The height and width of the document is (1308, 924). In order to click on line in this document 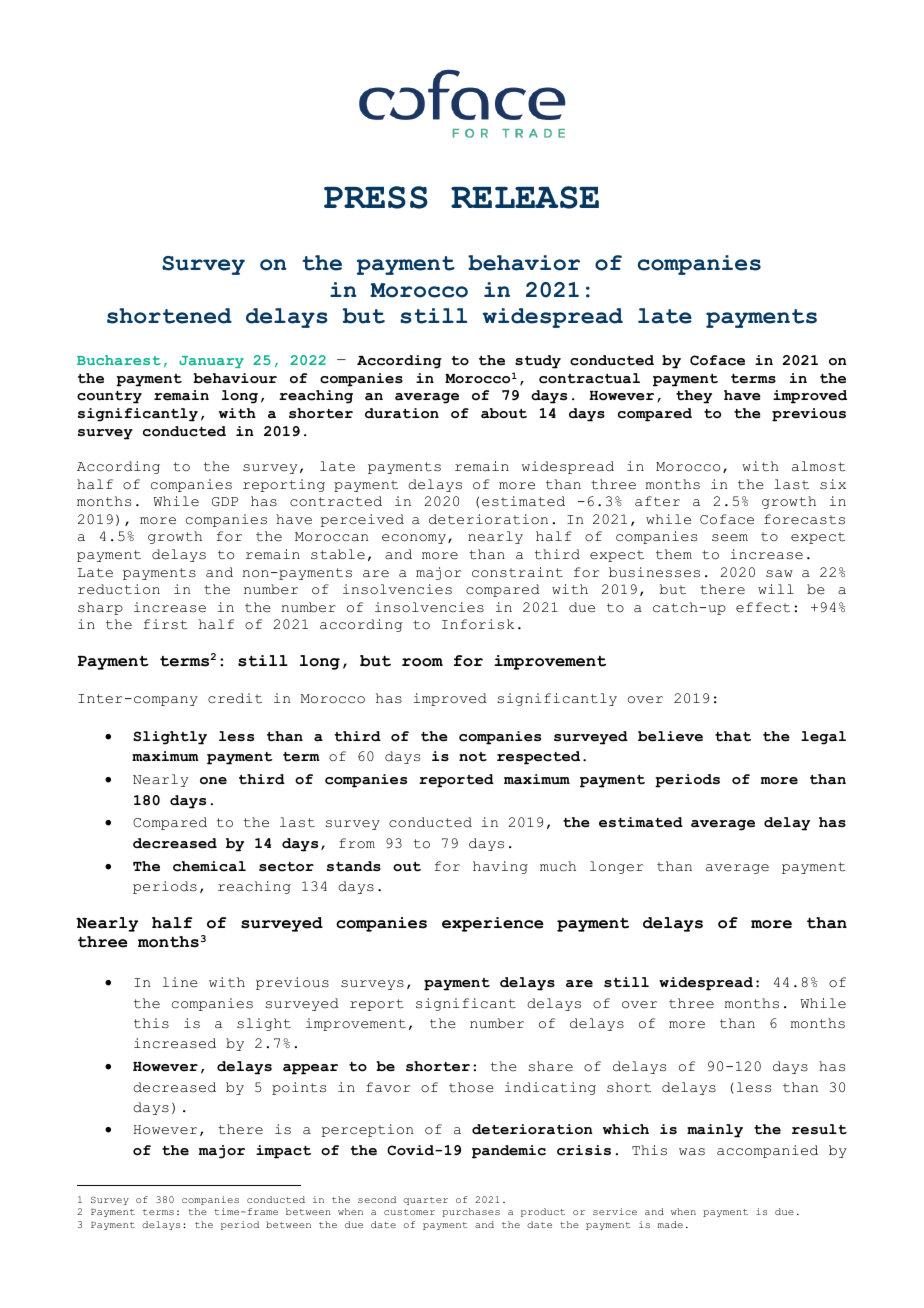, I will do `click(180, 982)`.
